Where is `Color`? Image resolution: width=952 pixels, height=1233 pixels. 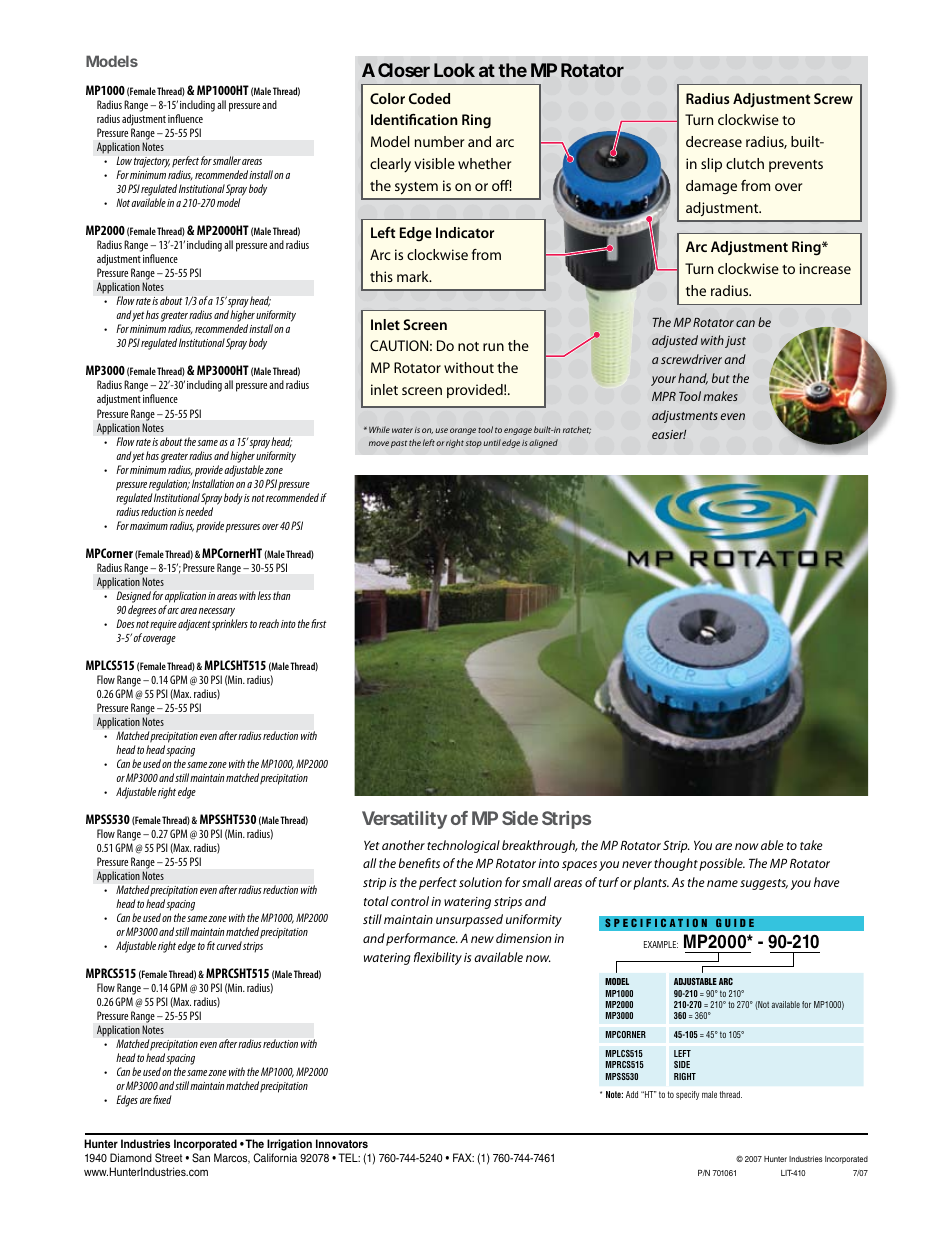 Color is located at coordinates (387, 98).
